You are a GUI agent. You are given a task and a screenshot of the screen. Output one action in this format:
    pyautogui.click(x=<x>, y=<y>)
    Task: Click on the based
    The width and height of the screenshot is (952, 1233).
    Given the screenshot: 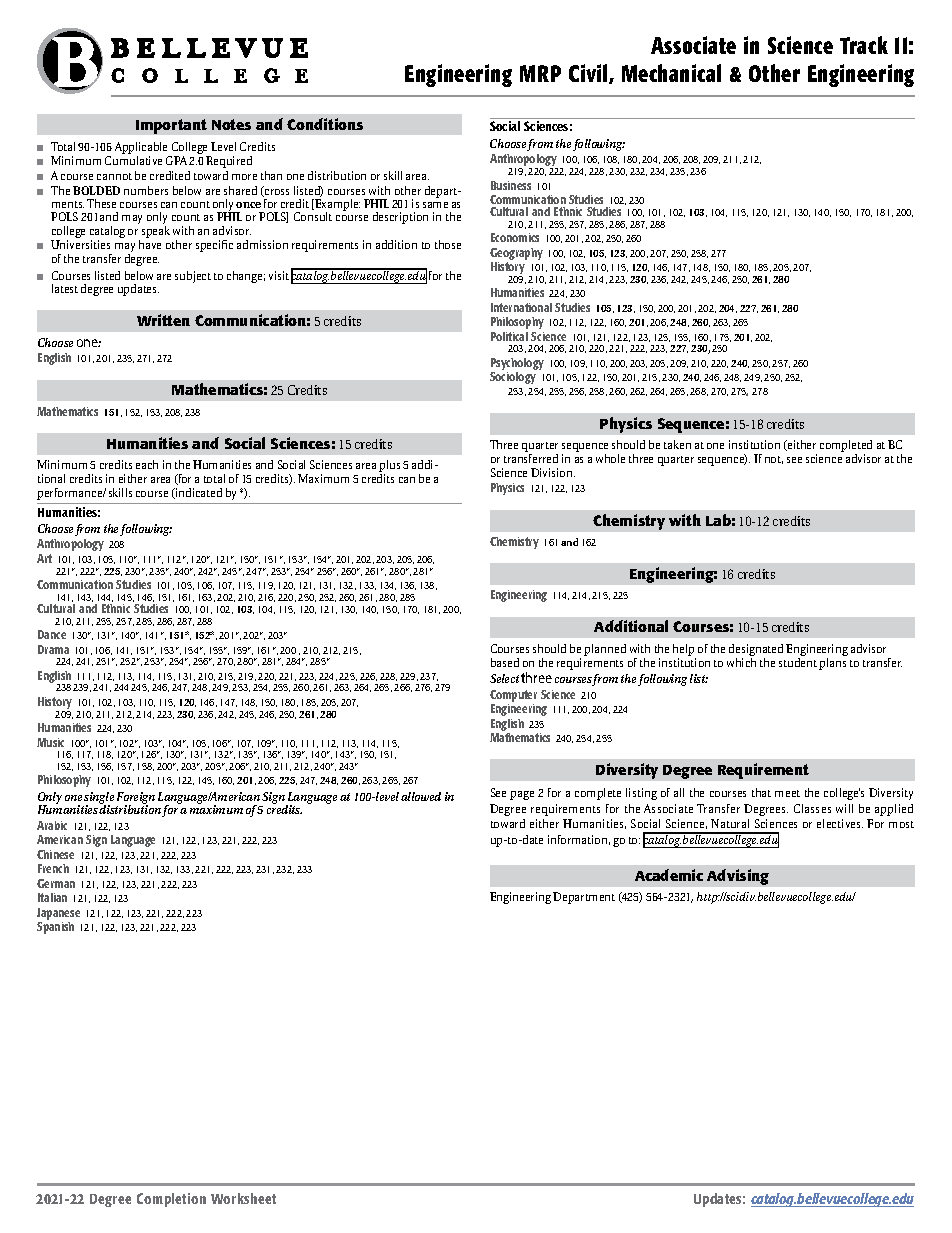 What is the action you would take?
    pyautogui.click(x=505, y=662)
